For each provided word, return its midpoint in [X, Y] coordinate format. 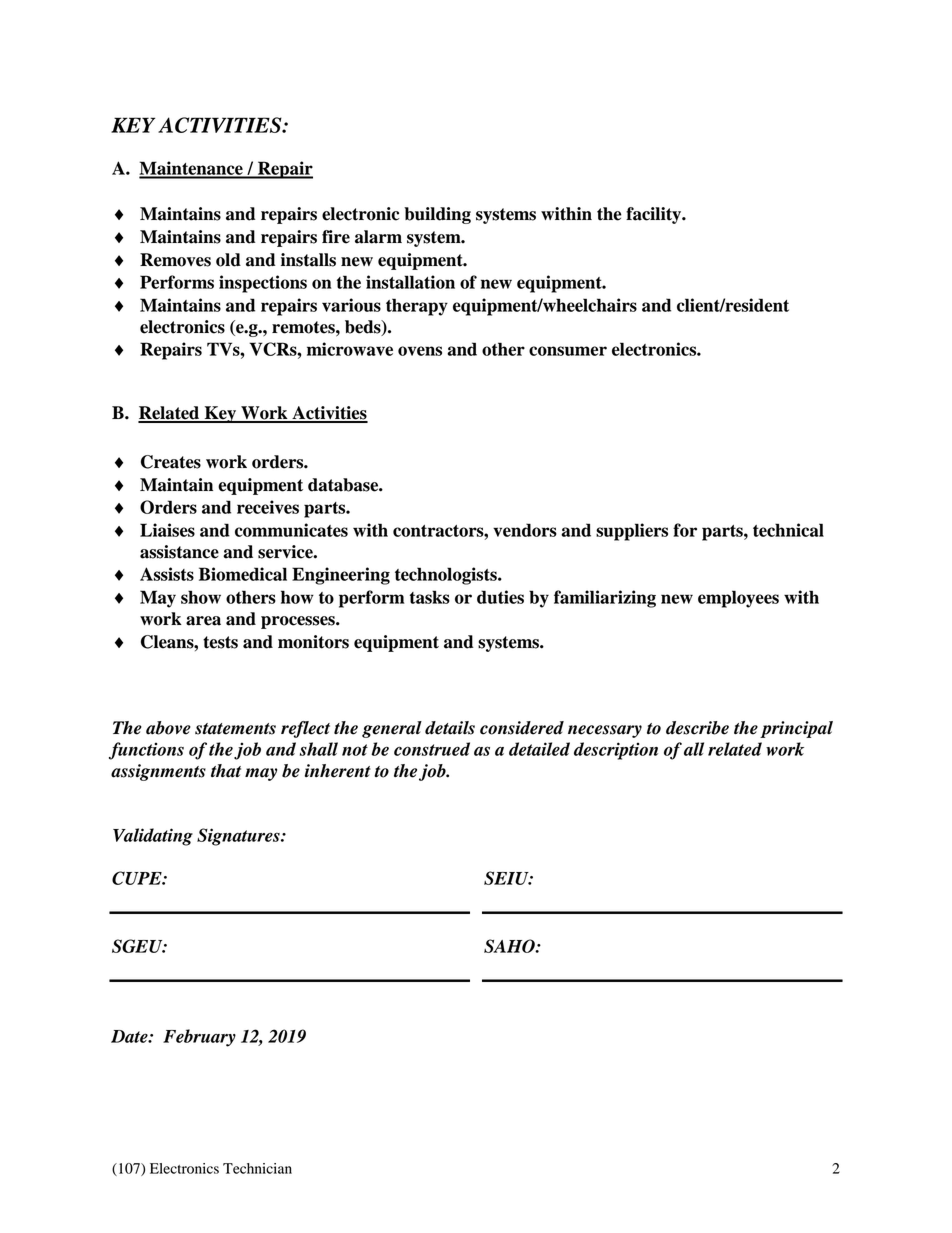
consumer [568, 351]
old [228, 260]
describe [697, 728]
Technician [257, 1168]
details [450, 728]
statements [235, 729]
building [437, 215]
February [199, 1038]
